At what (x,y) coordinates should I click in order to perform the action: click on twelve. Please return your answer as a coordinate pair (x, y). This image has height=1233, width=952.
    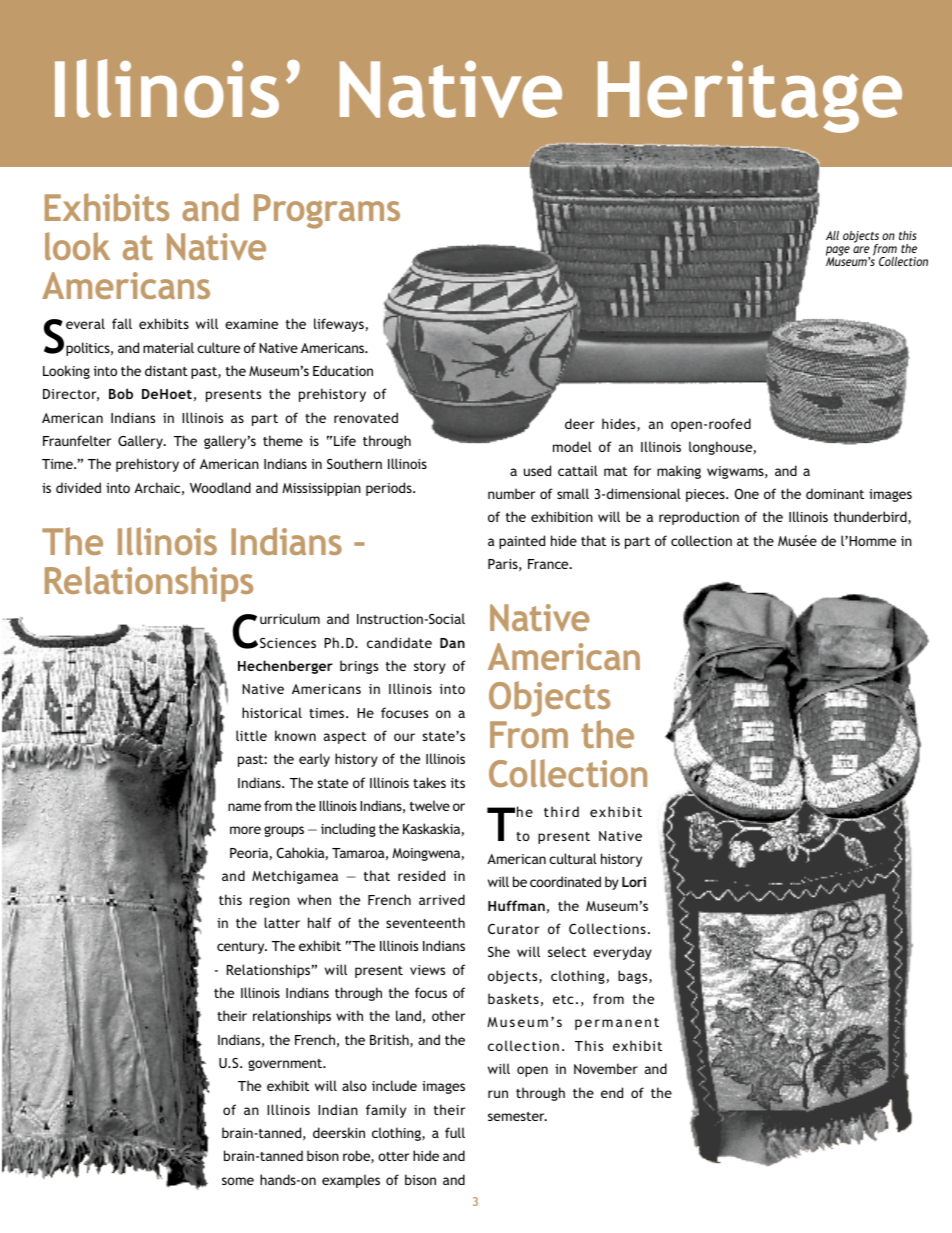
    Looking at the image, I should click on (430, 805).
